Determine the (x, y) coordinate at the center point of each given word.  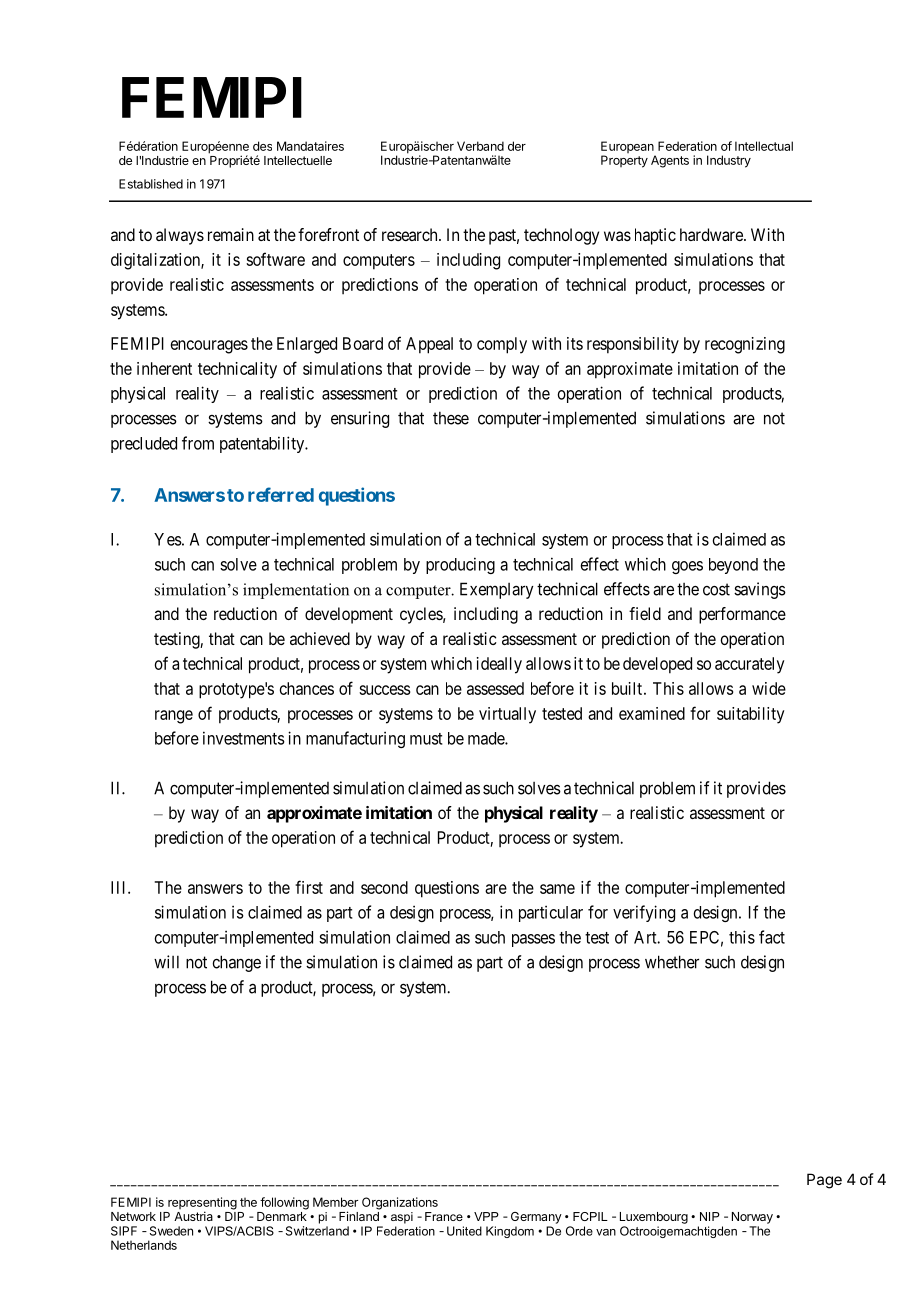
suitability (750, 715)
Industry (729, 161)
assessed (495, 688)
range (174, 717)
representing (202, 1204)
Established (151, 184)
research (411, 234)
